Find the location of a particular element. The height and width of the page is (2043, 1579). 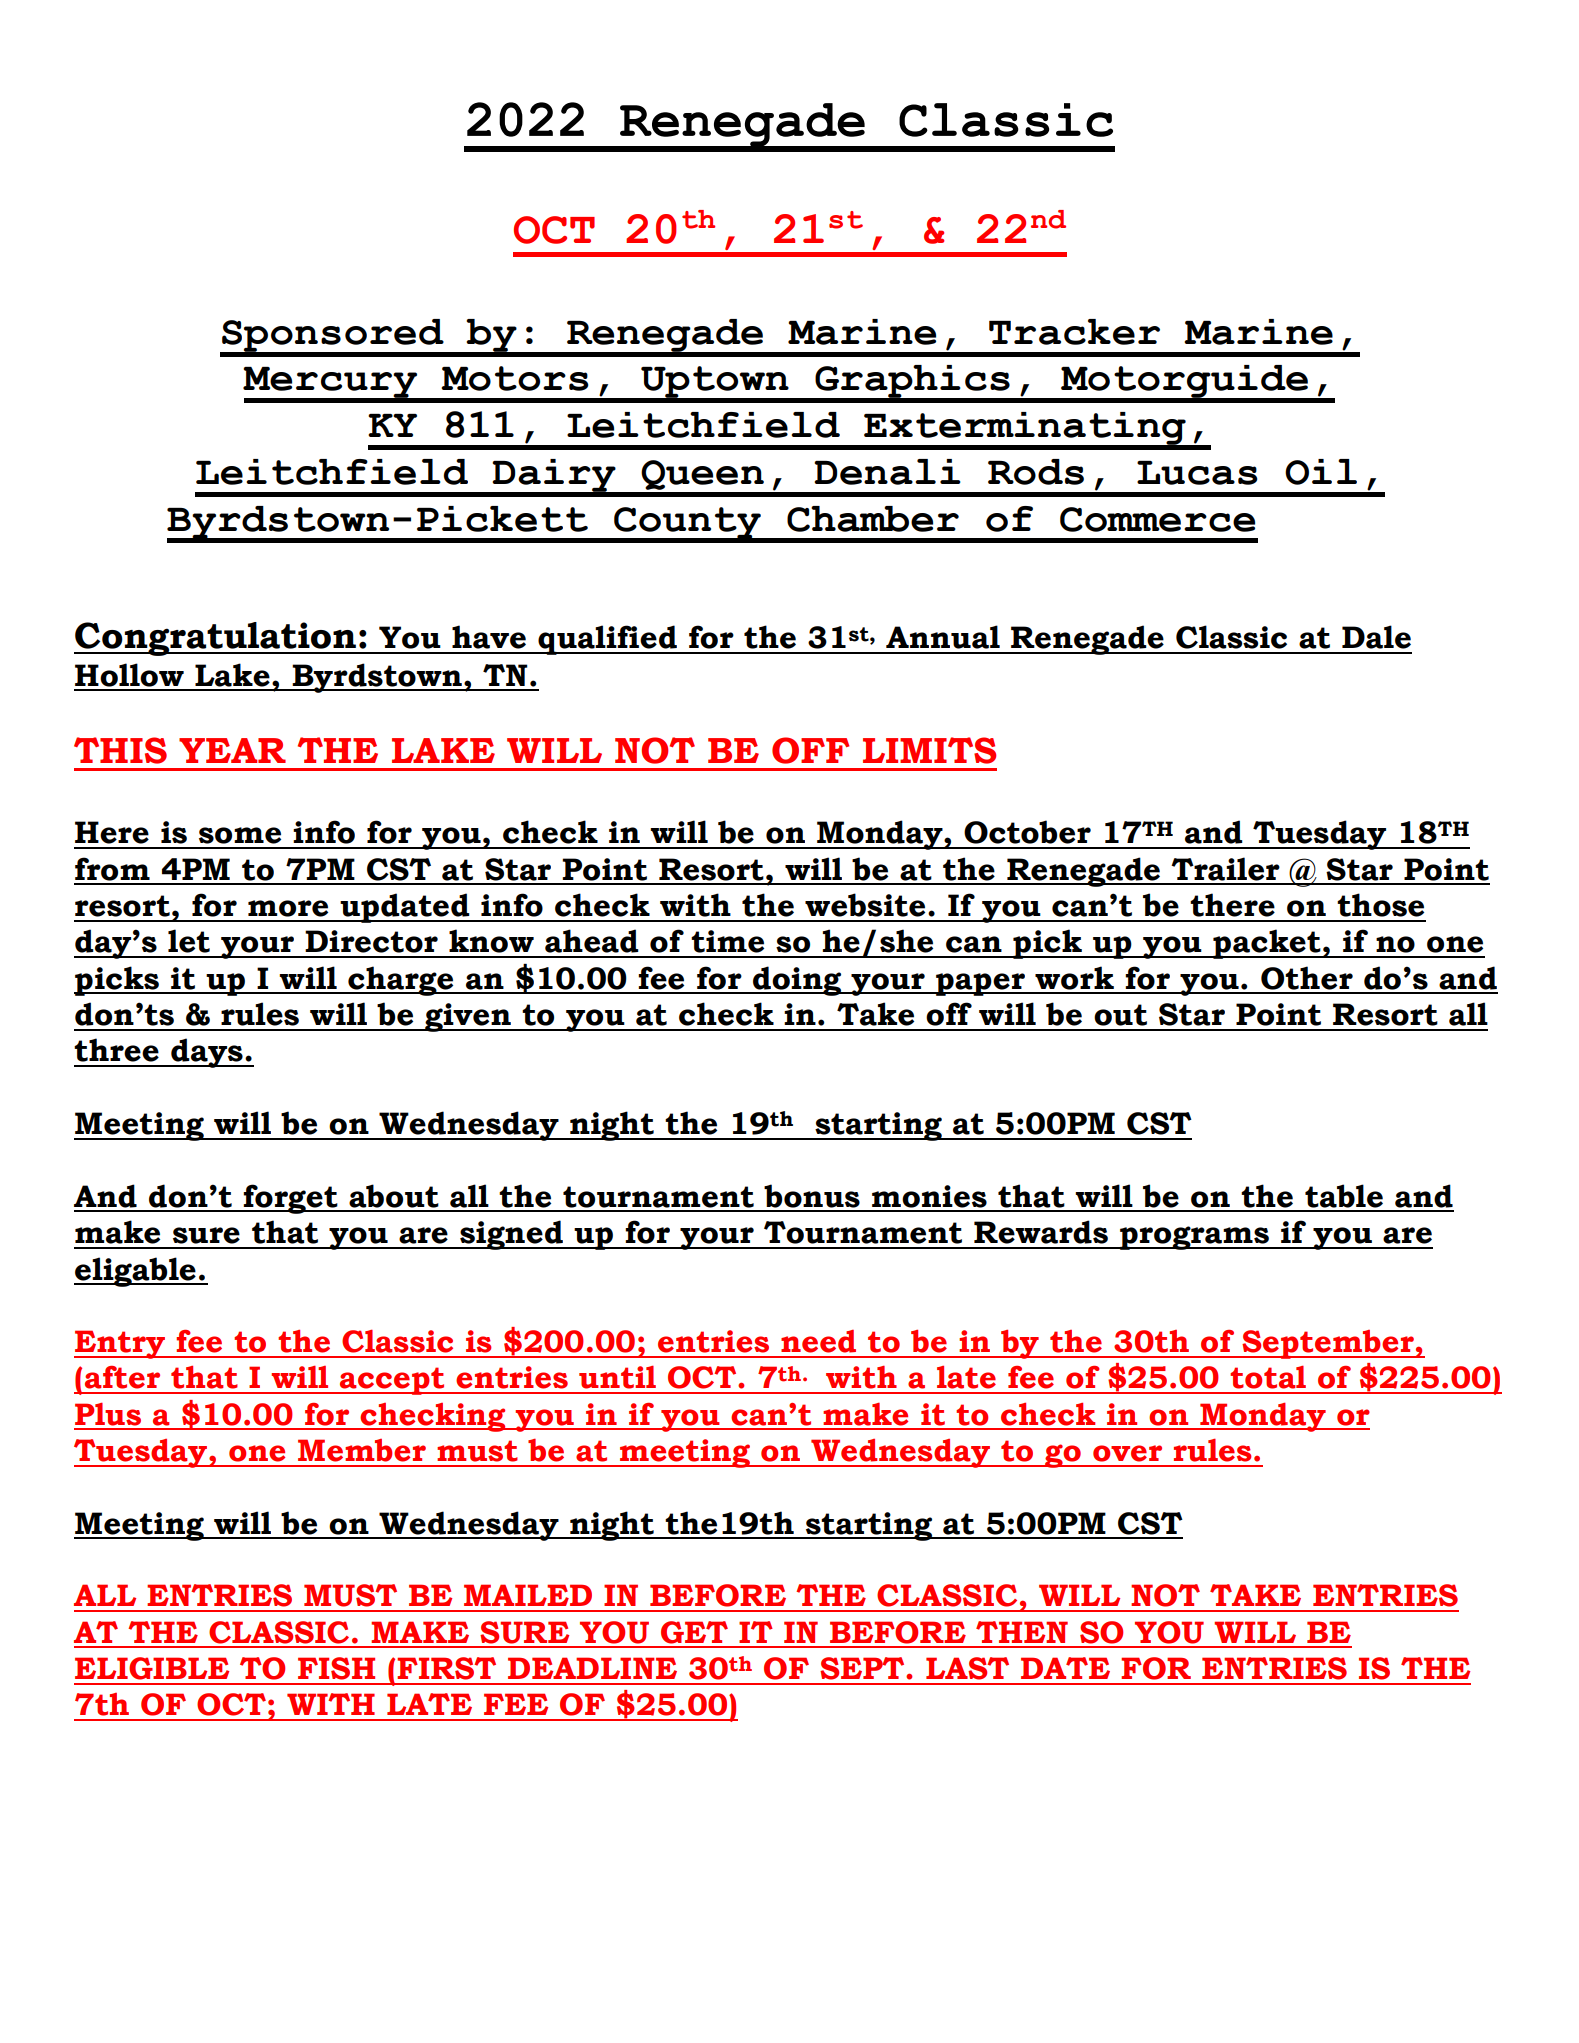

Congratulation is located at coordinates (216, 639).
